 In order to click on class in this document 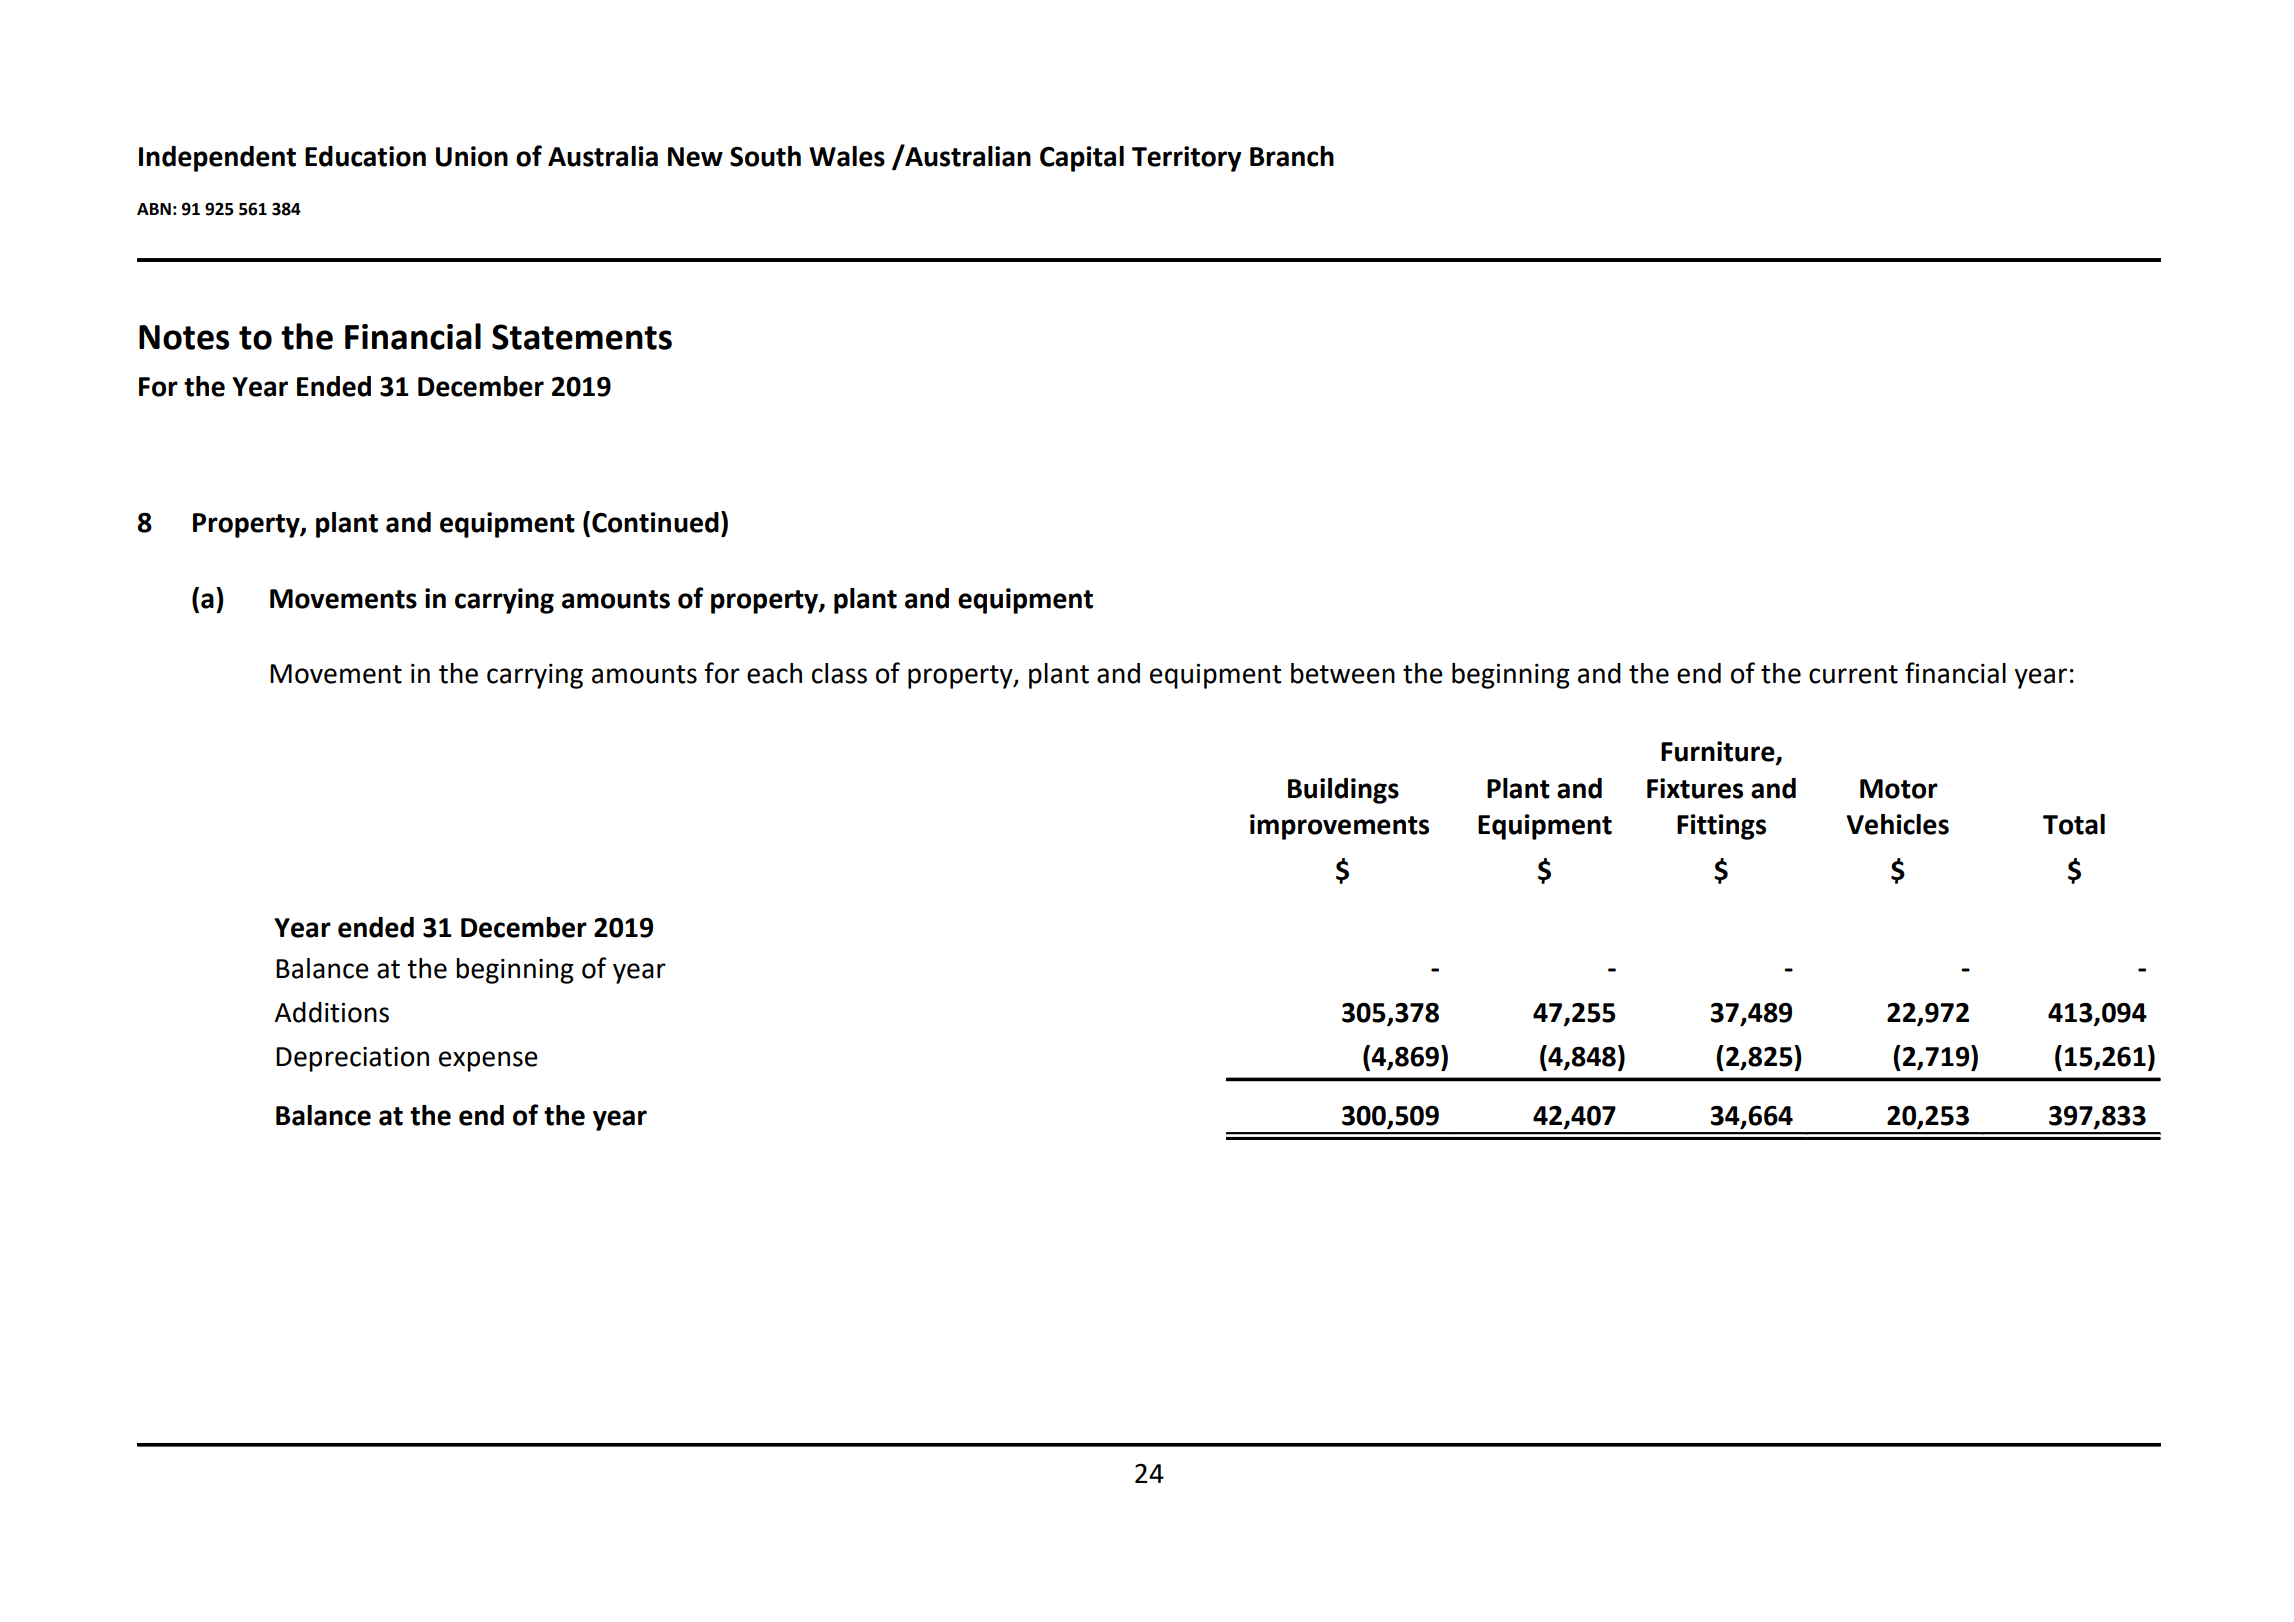, I will do `click(839, 673)`.
